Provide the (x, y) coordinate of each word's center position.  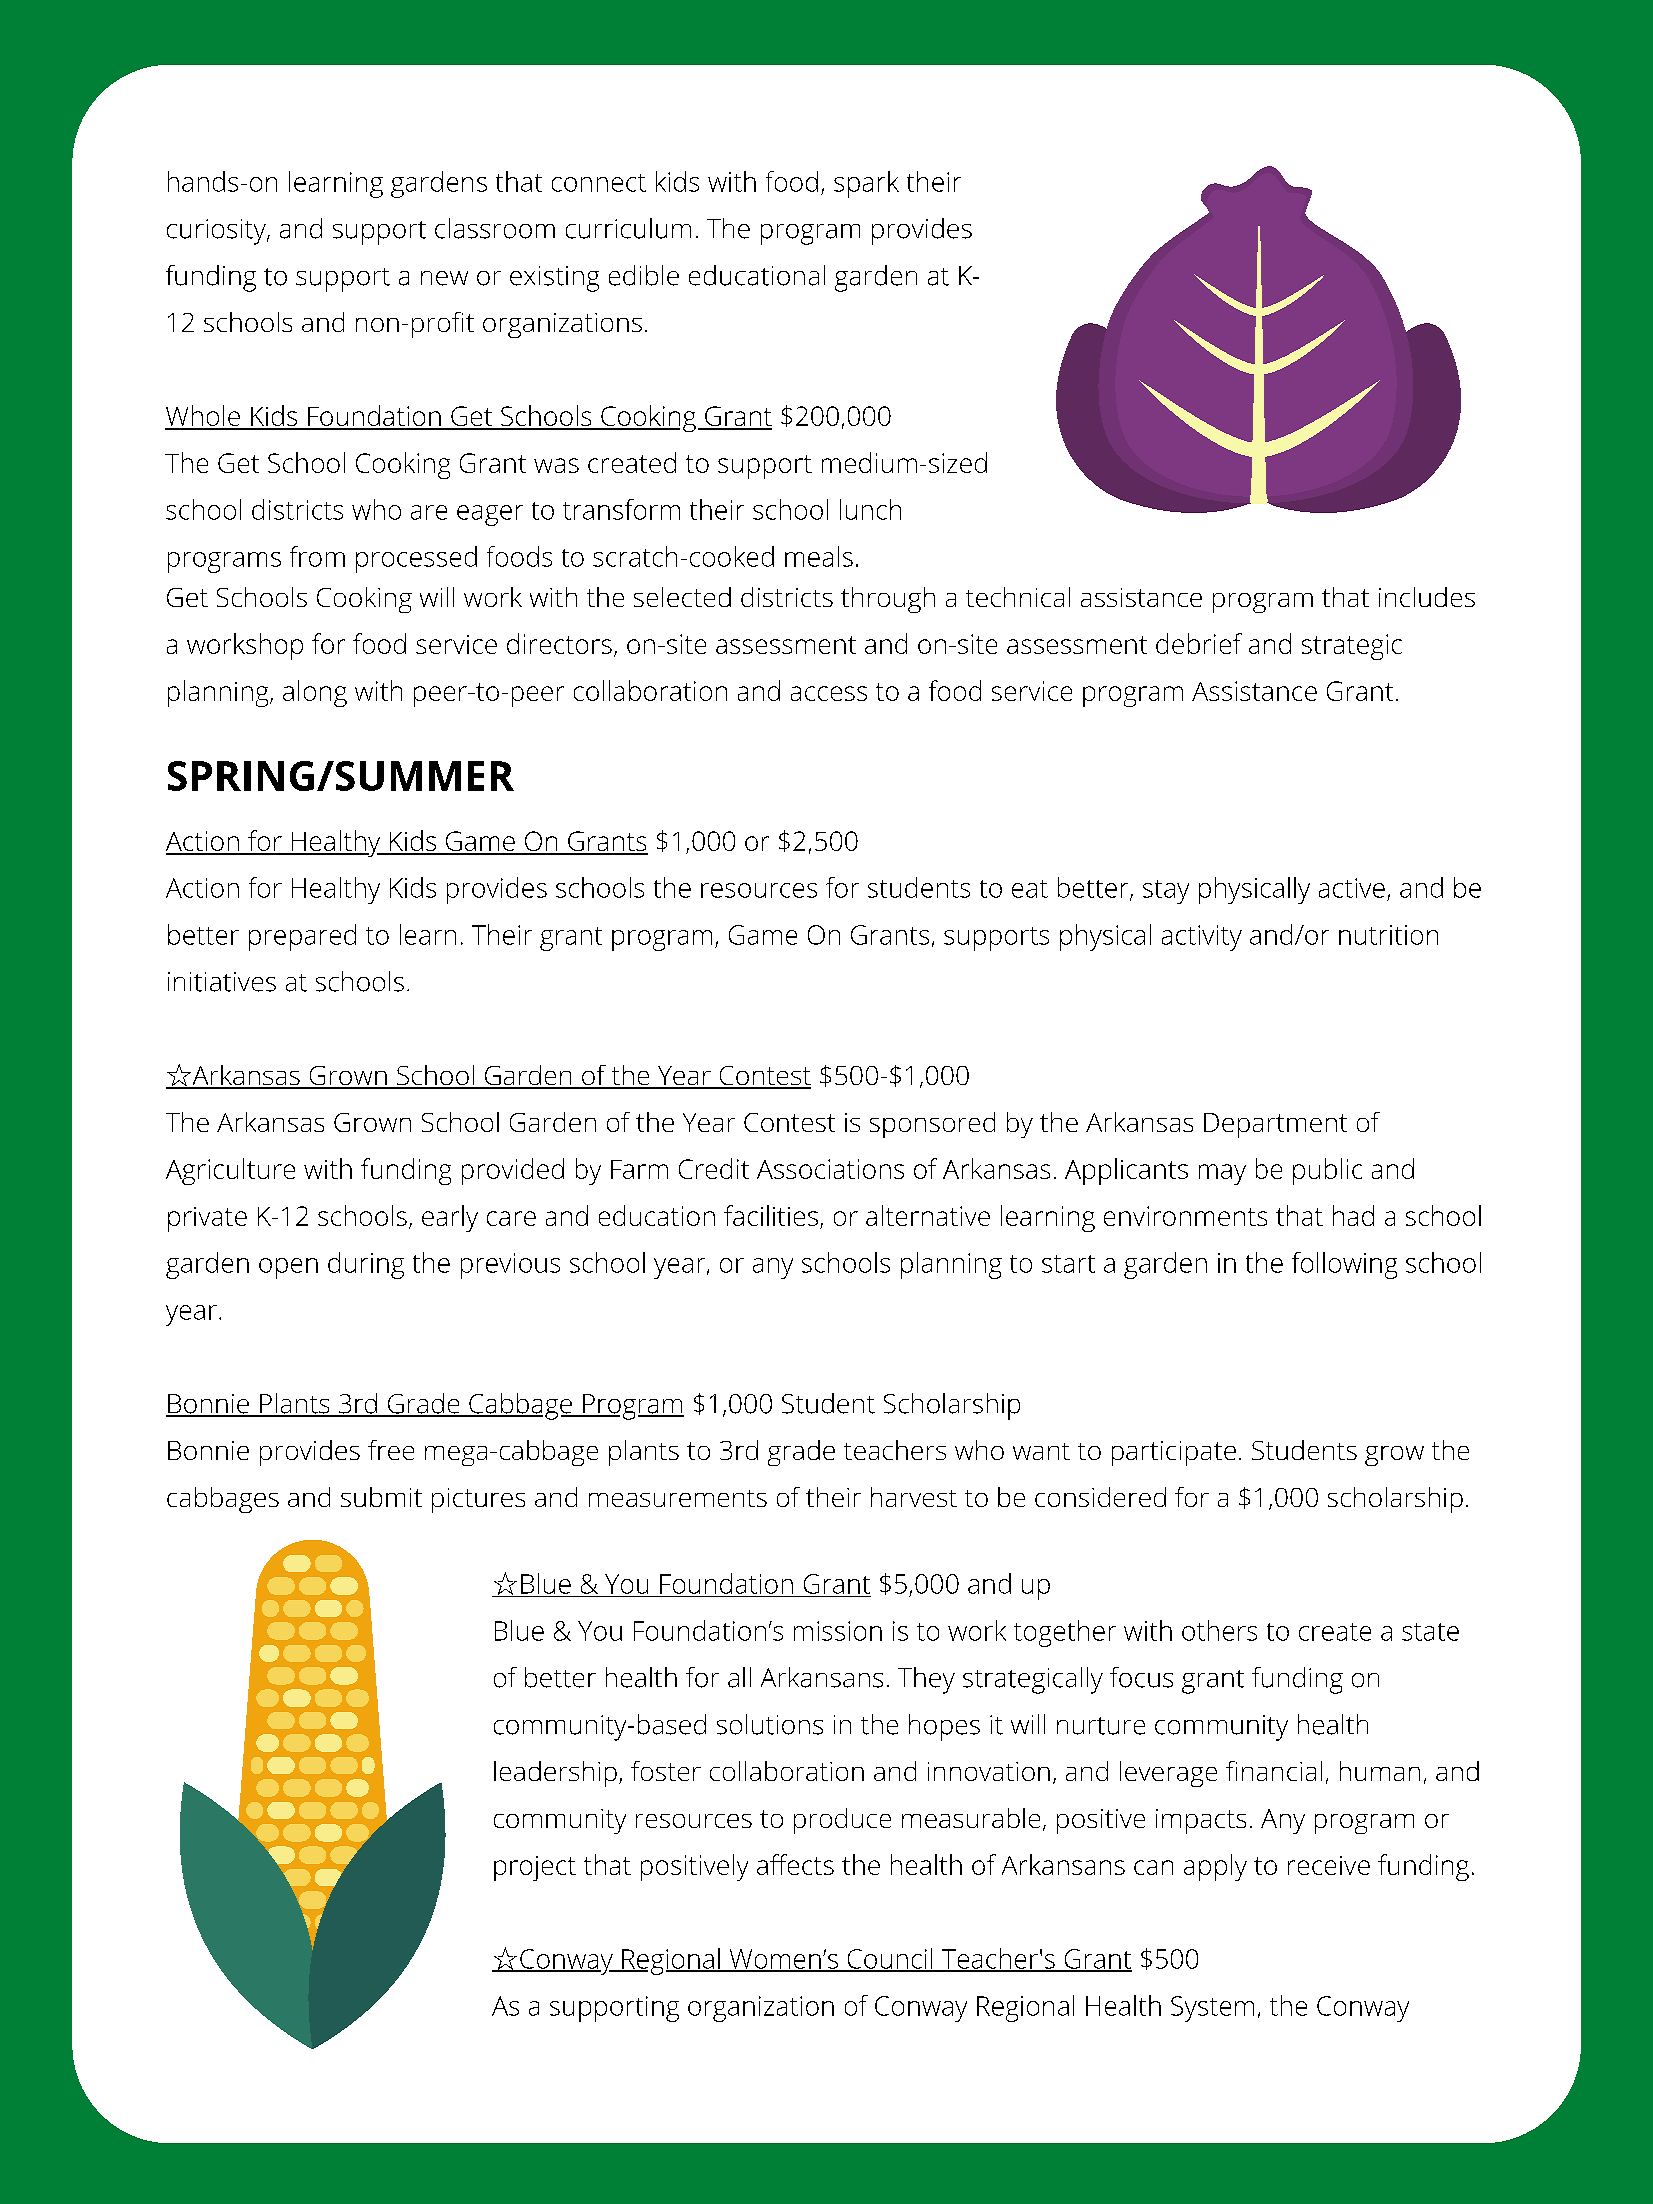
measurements (678, 1498)
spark (866, 184)
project (535, 1868)
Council (889, 1959)
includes (1427, 597)
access (829, 693)
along (315, 693)
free (391, 1450)
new (444, 278)
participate (1174, 1453)
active (1352, 888)
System (1212, 2009)
